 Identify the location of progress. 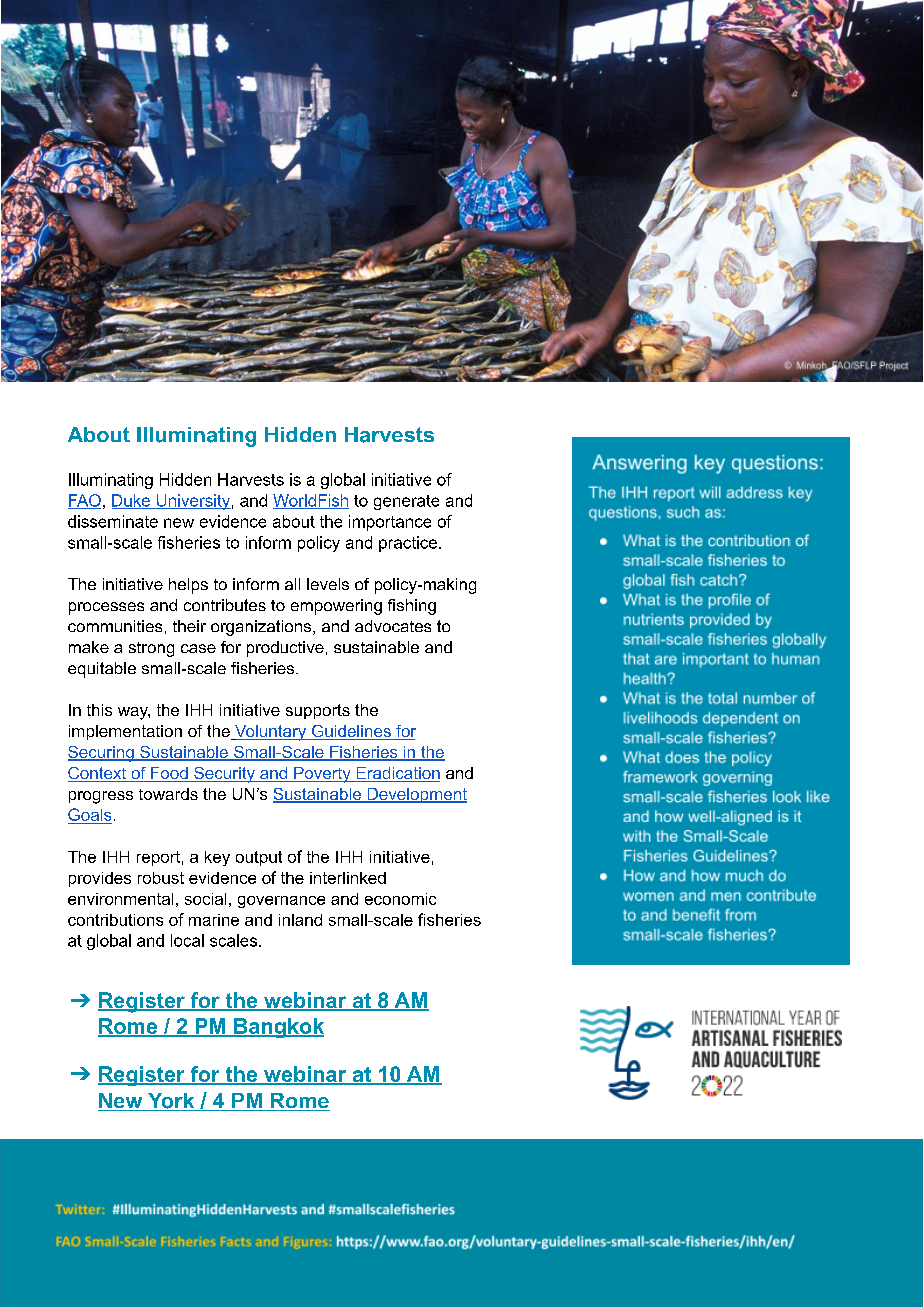
(101, 797).
